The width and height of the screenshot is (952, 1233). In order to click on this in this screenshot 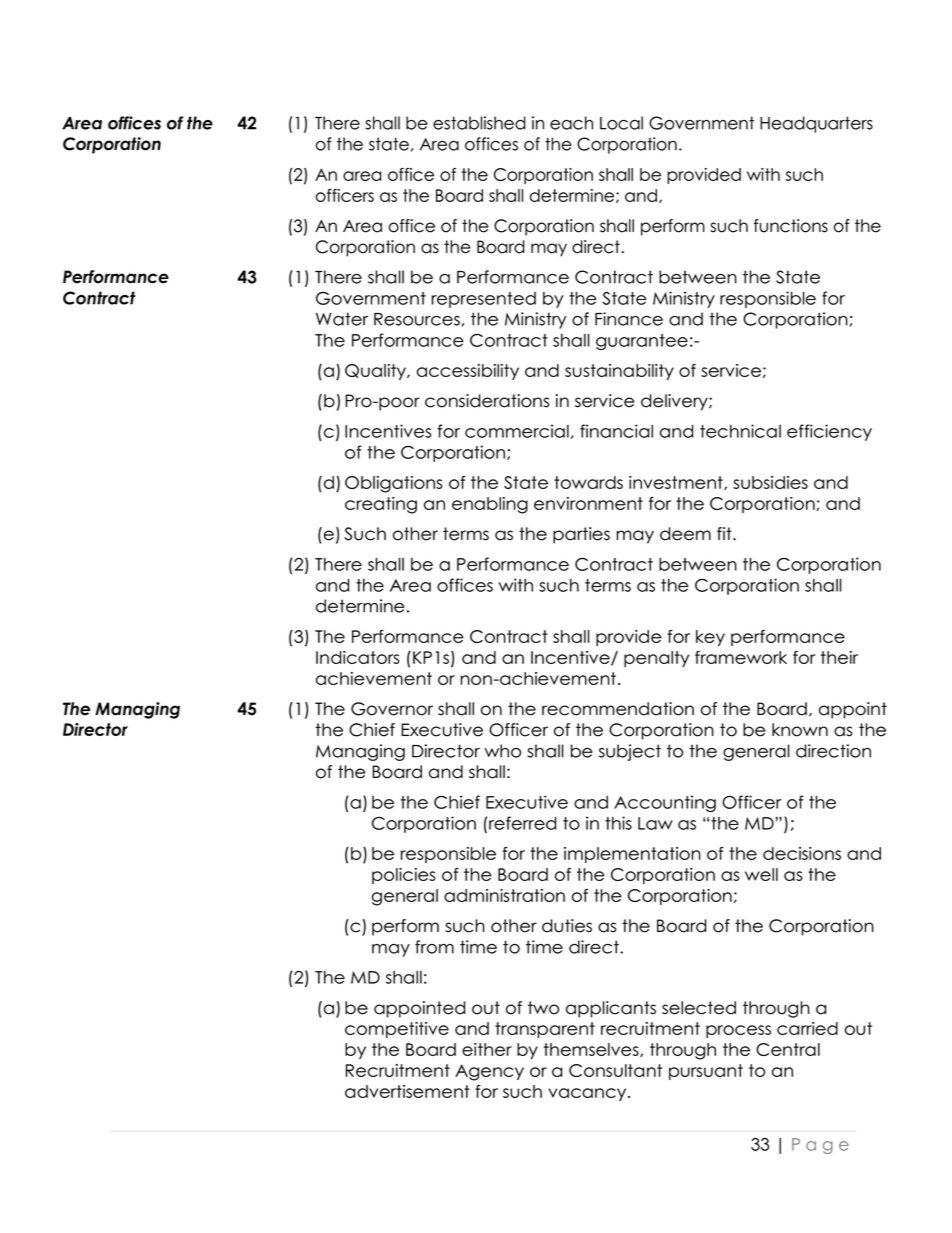, I will do `click(618, 823)`.
